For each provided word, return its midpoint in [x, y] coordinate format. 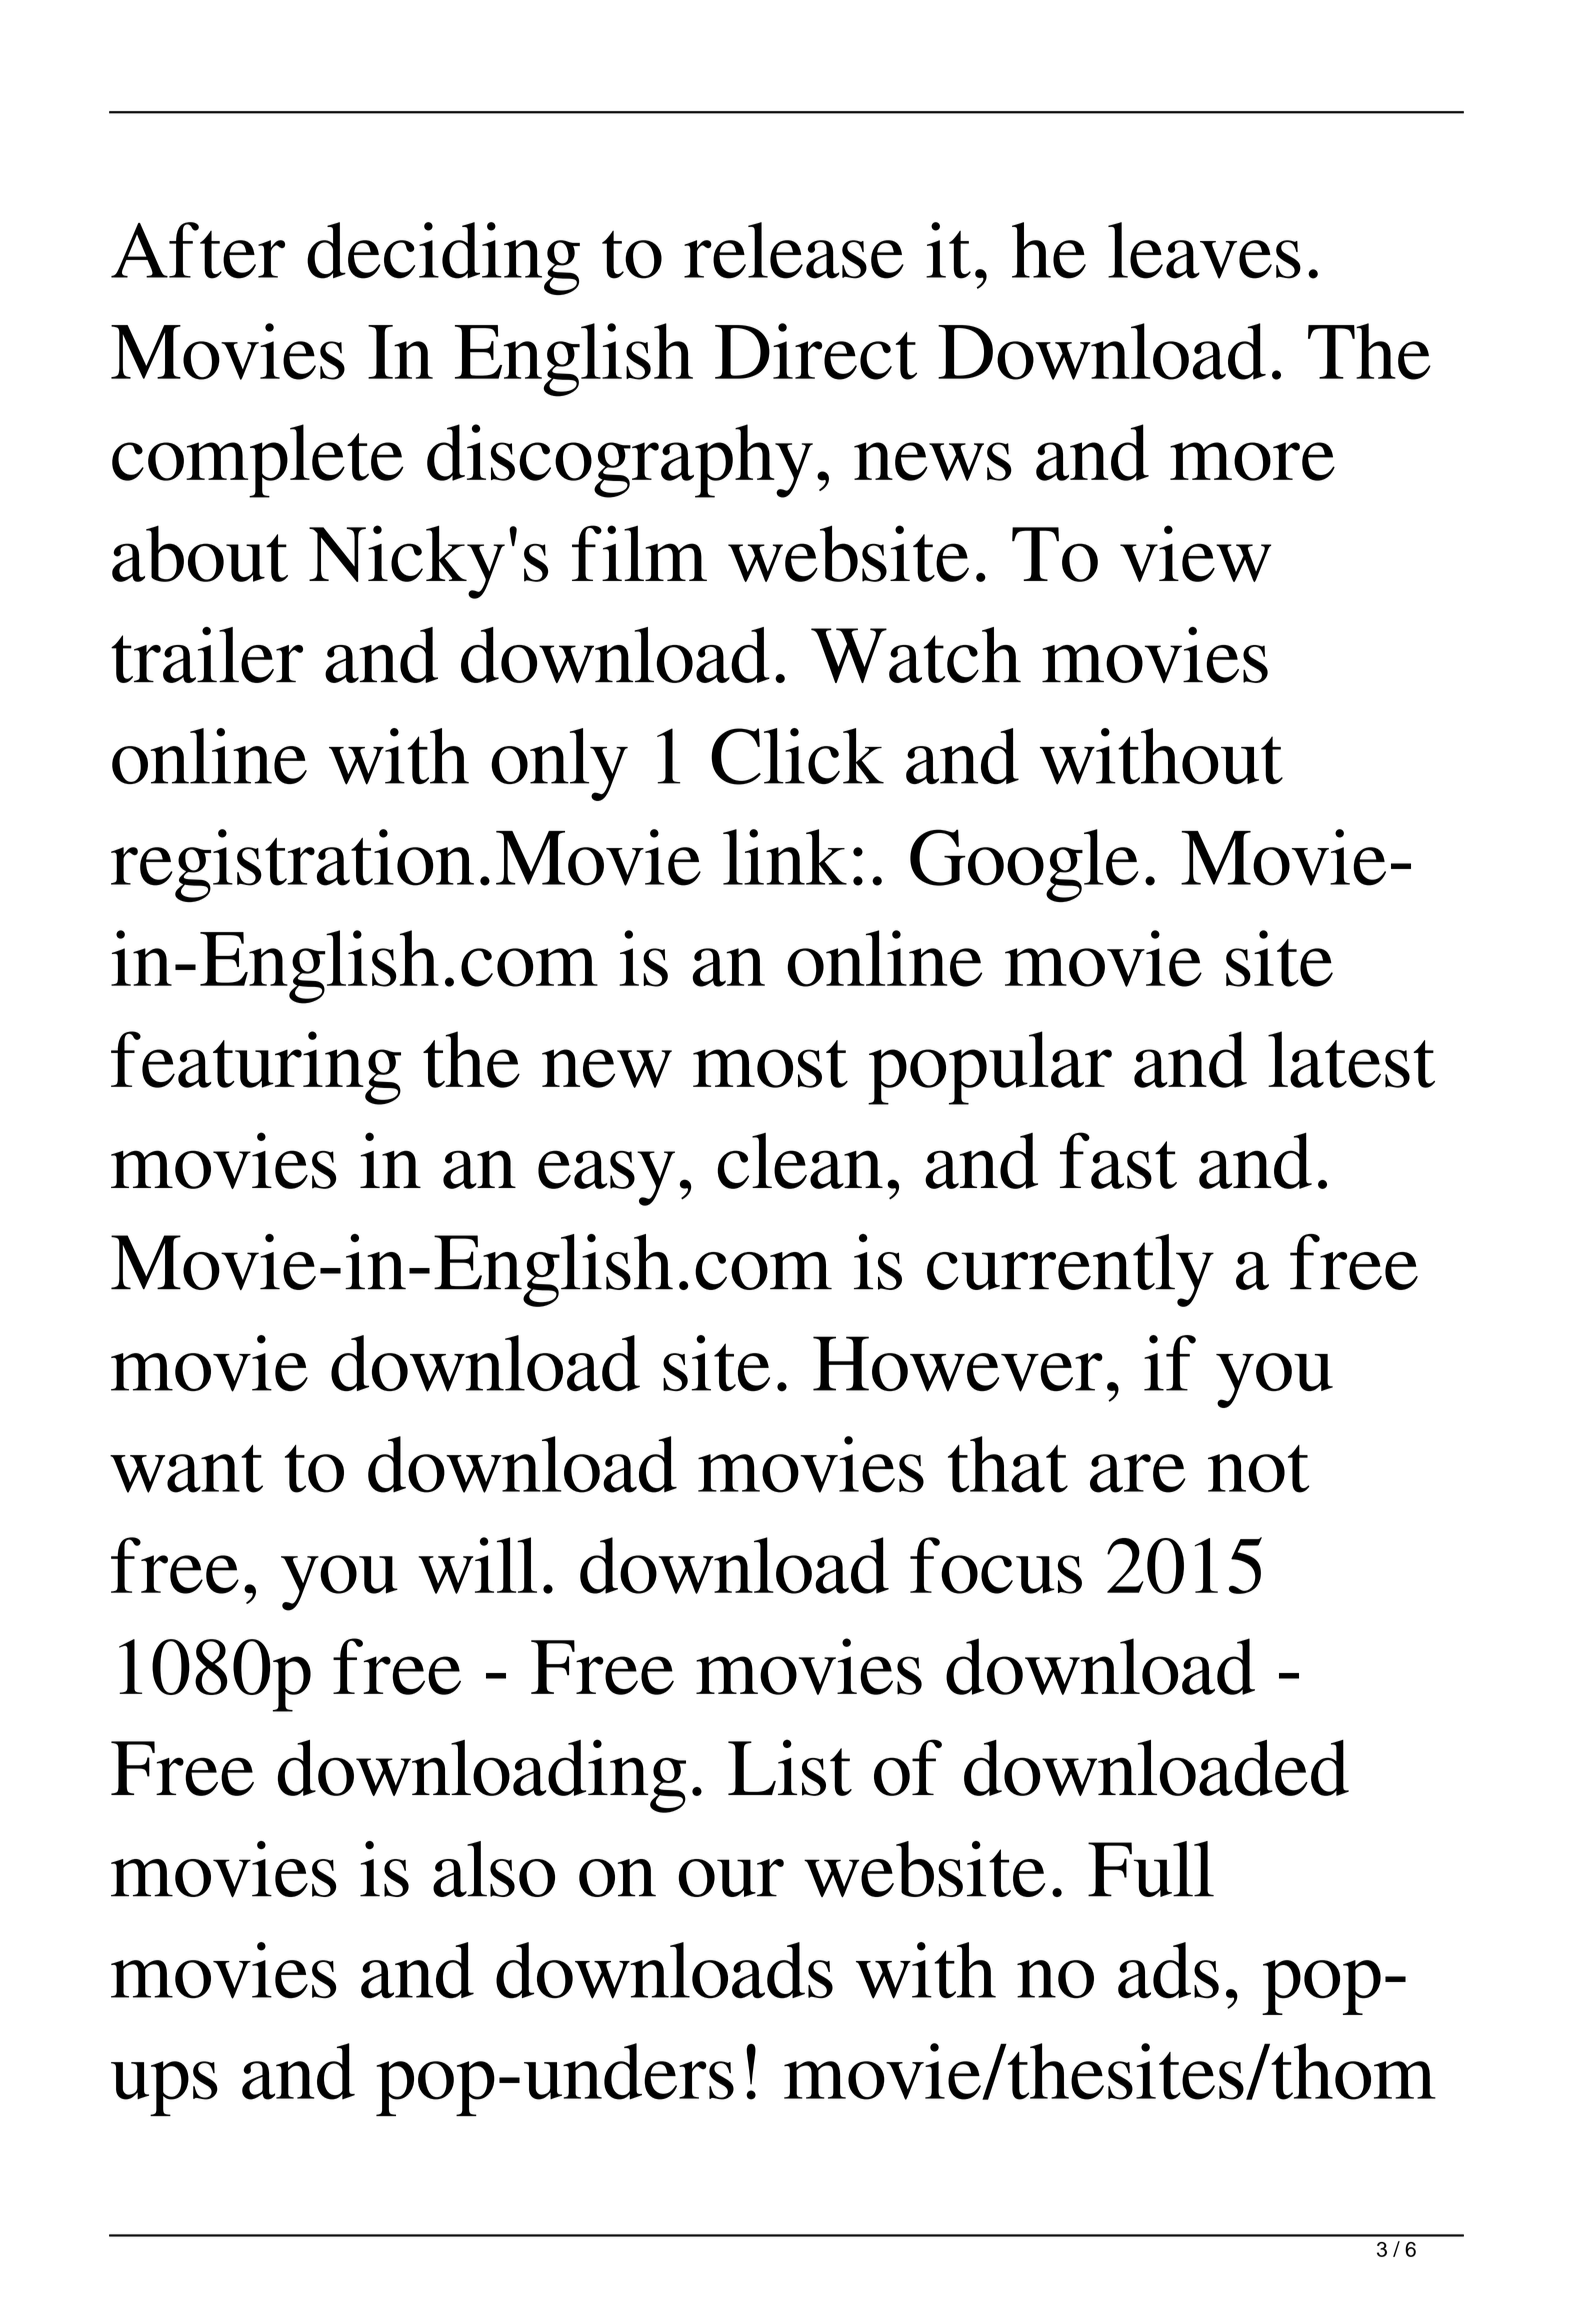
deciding [443, 258]
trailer [207, 655]
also [494, 1869]
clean [800, 1161]
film [639, 553]
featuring [256, 1068]
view [1195, 553]
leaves [1204, 250]
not [1259, 1469]
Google [1024, 865]
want [186, 1469]
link [785, 857]
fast [1118, 1160]
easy [606, 1178]
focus [996, 1565]
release [794, 250]
